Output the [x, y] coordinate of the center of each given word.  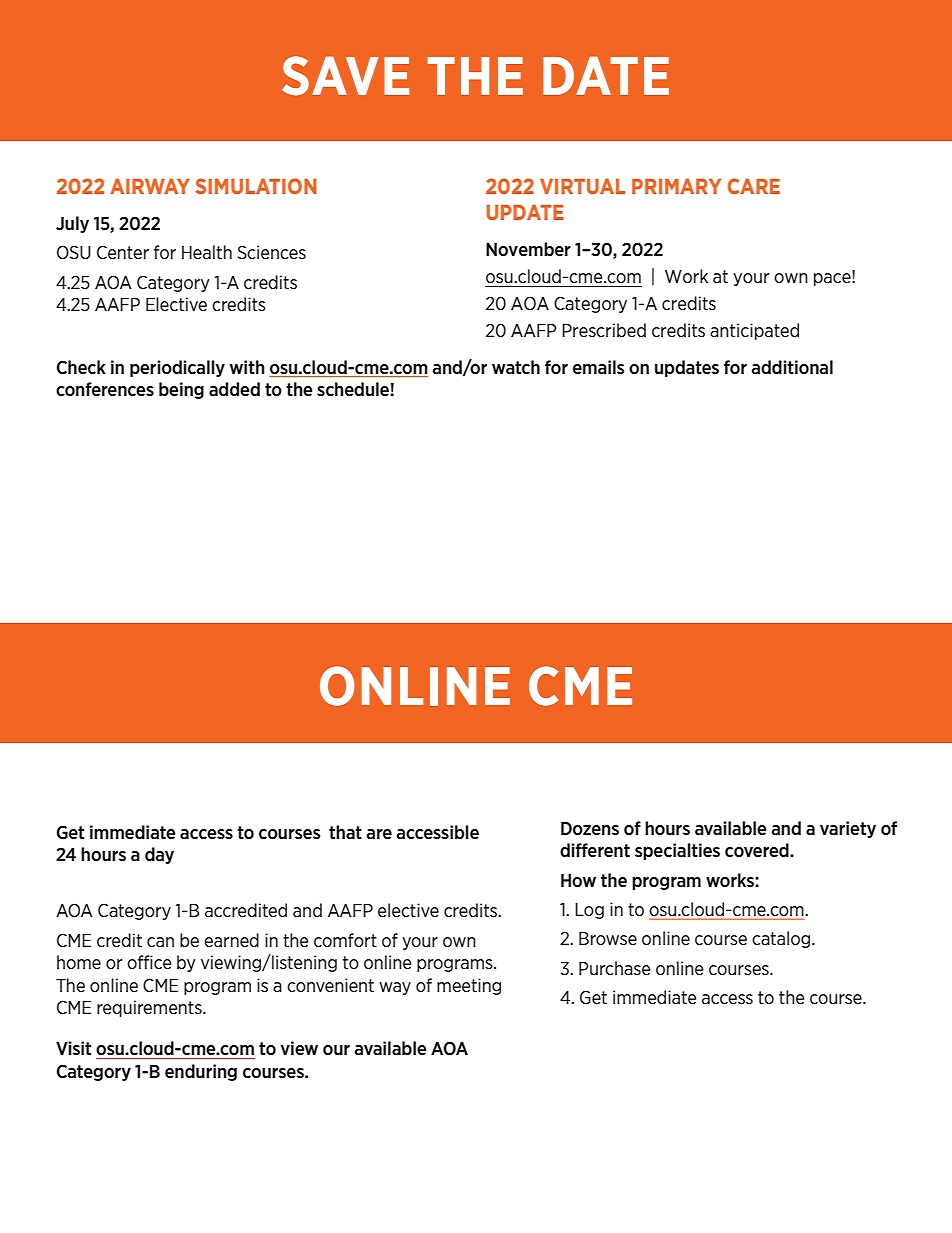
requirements [150, 1008]
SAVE [345, 76]
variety [848, 829]
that [345, 832]
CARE [753, 186]
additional [792, 367]
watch [516, 367]
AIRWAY [150, 186]
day [159, 855]
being [181, 390]
